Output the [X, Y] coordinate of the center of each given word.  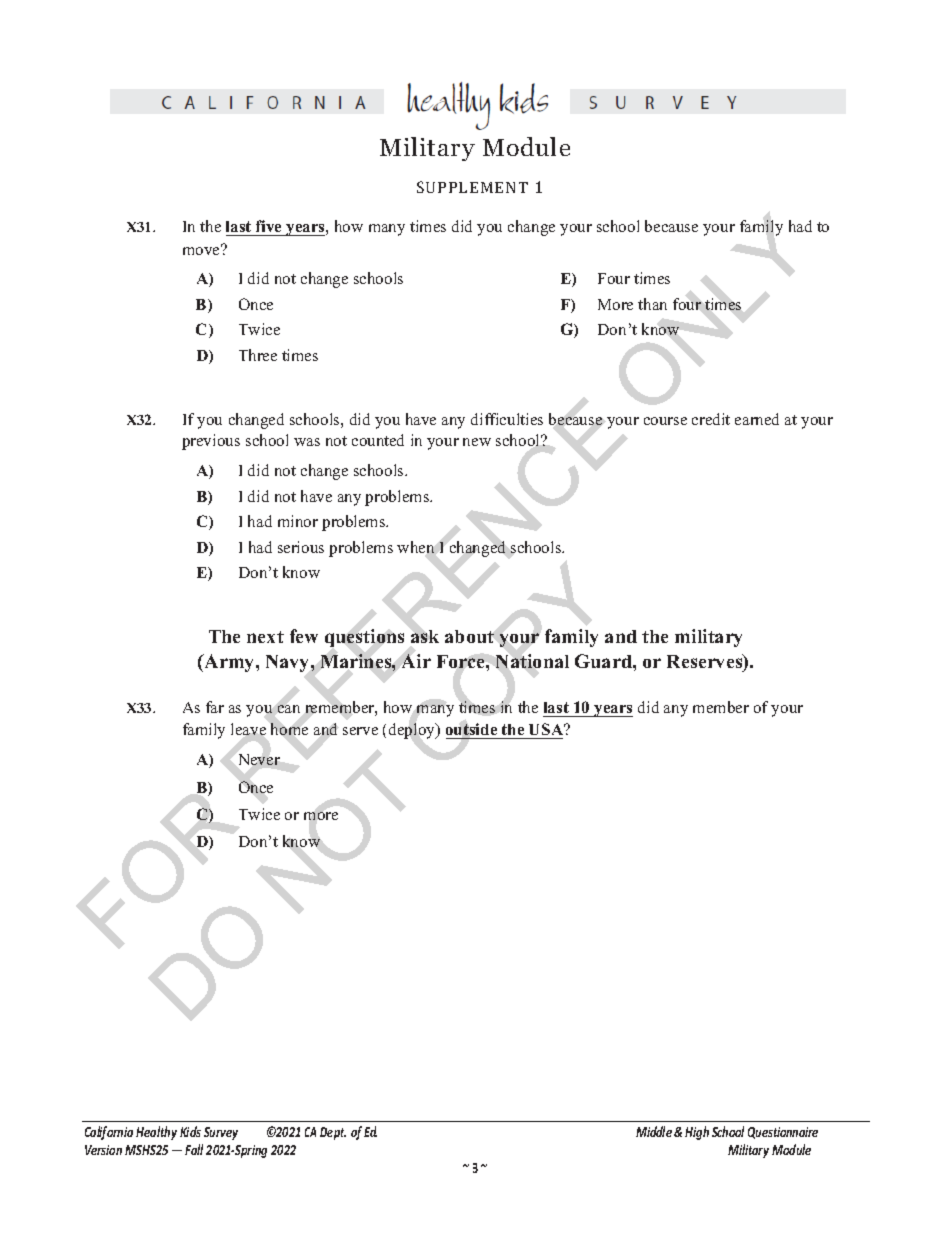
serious [301, 547]
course [665, 421]
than [652, 304]
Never [259, 759]
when [415, 547]
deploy [413, 731]
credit [711, 419]
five [269, 228]
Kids [190, 1131]
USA [547, 729]
